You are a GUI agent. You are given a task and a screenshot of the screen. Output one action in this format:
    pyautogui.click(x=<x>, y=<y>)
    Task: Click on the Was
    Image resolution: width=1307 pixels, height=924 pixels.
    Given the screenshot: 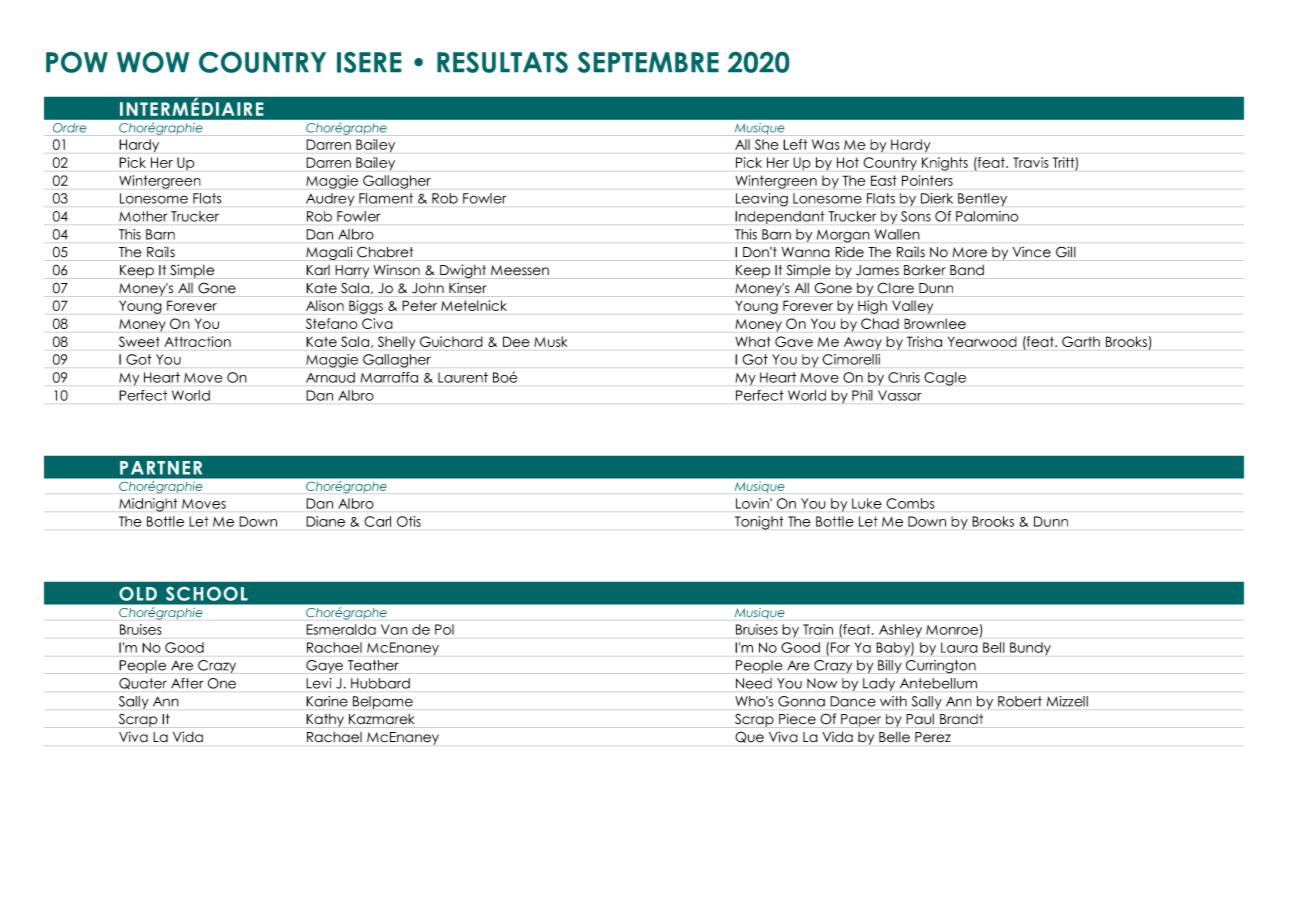 What is the action you would take?
    pyautogui.click(x=825, y=144)
